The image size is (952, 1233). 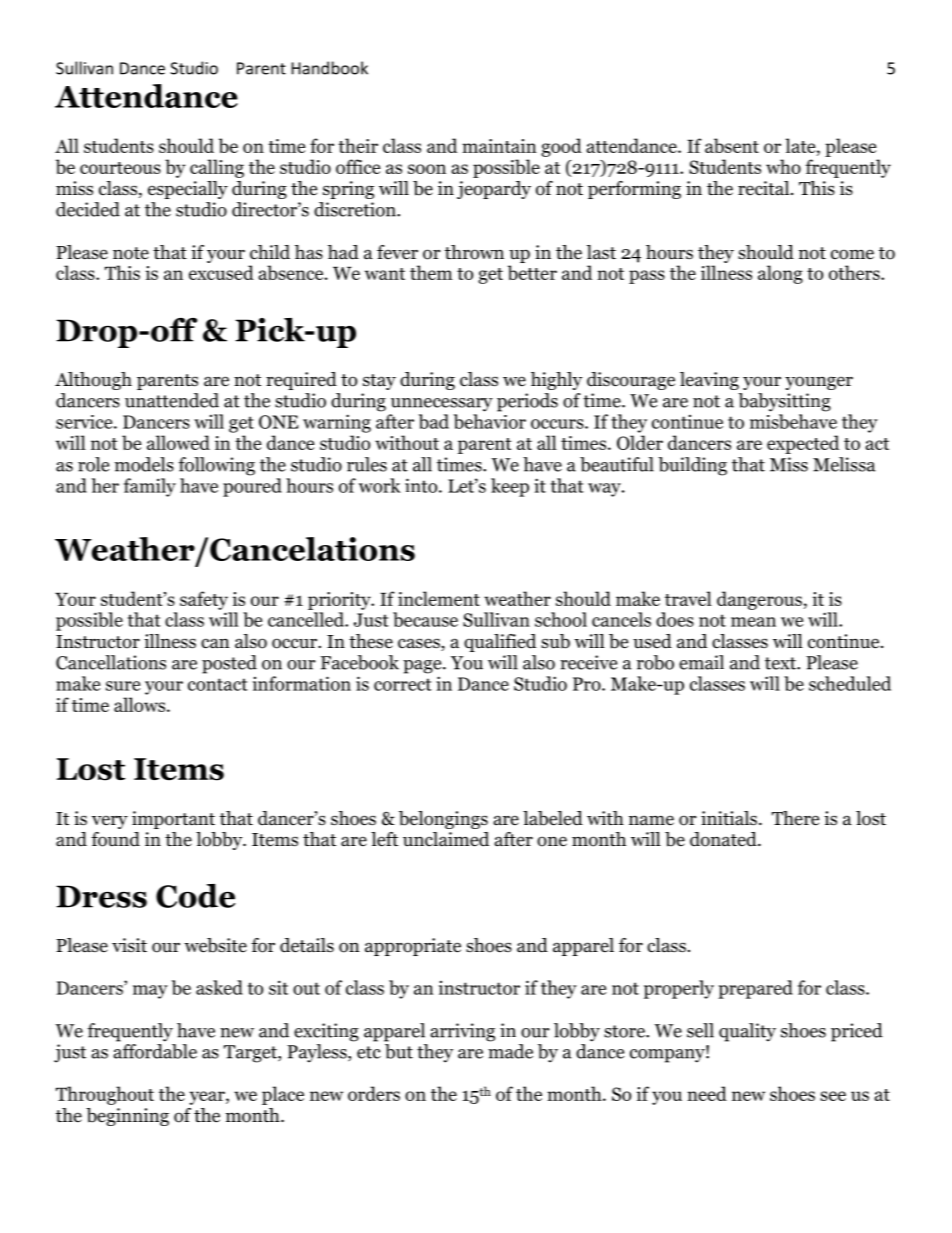 What do you see at coordinates (499, 146) in the screenshot?
I see `maintain` at bounding box center [499, 146].
